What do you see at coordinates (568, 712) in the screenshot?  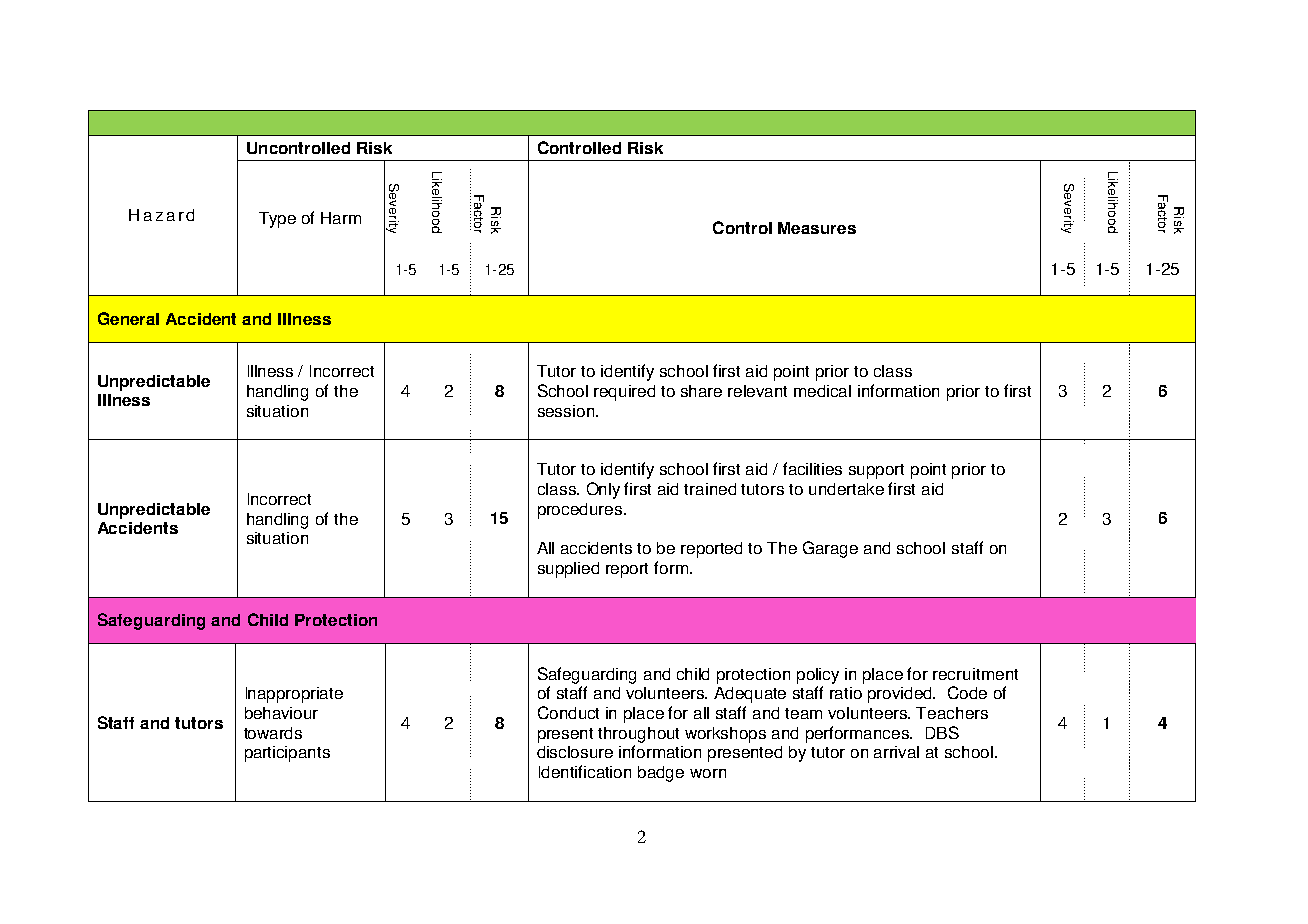 I see `Conduct` at bounding box center [568, 712].
